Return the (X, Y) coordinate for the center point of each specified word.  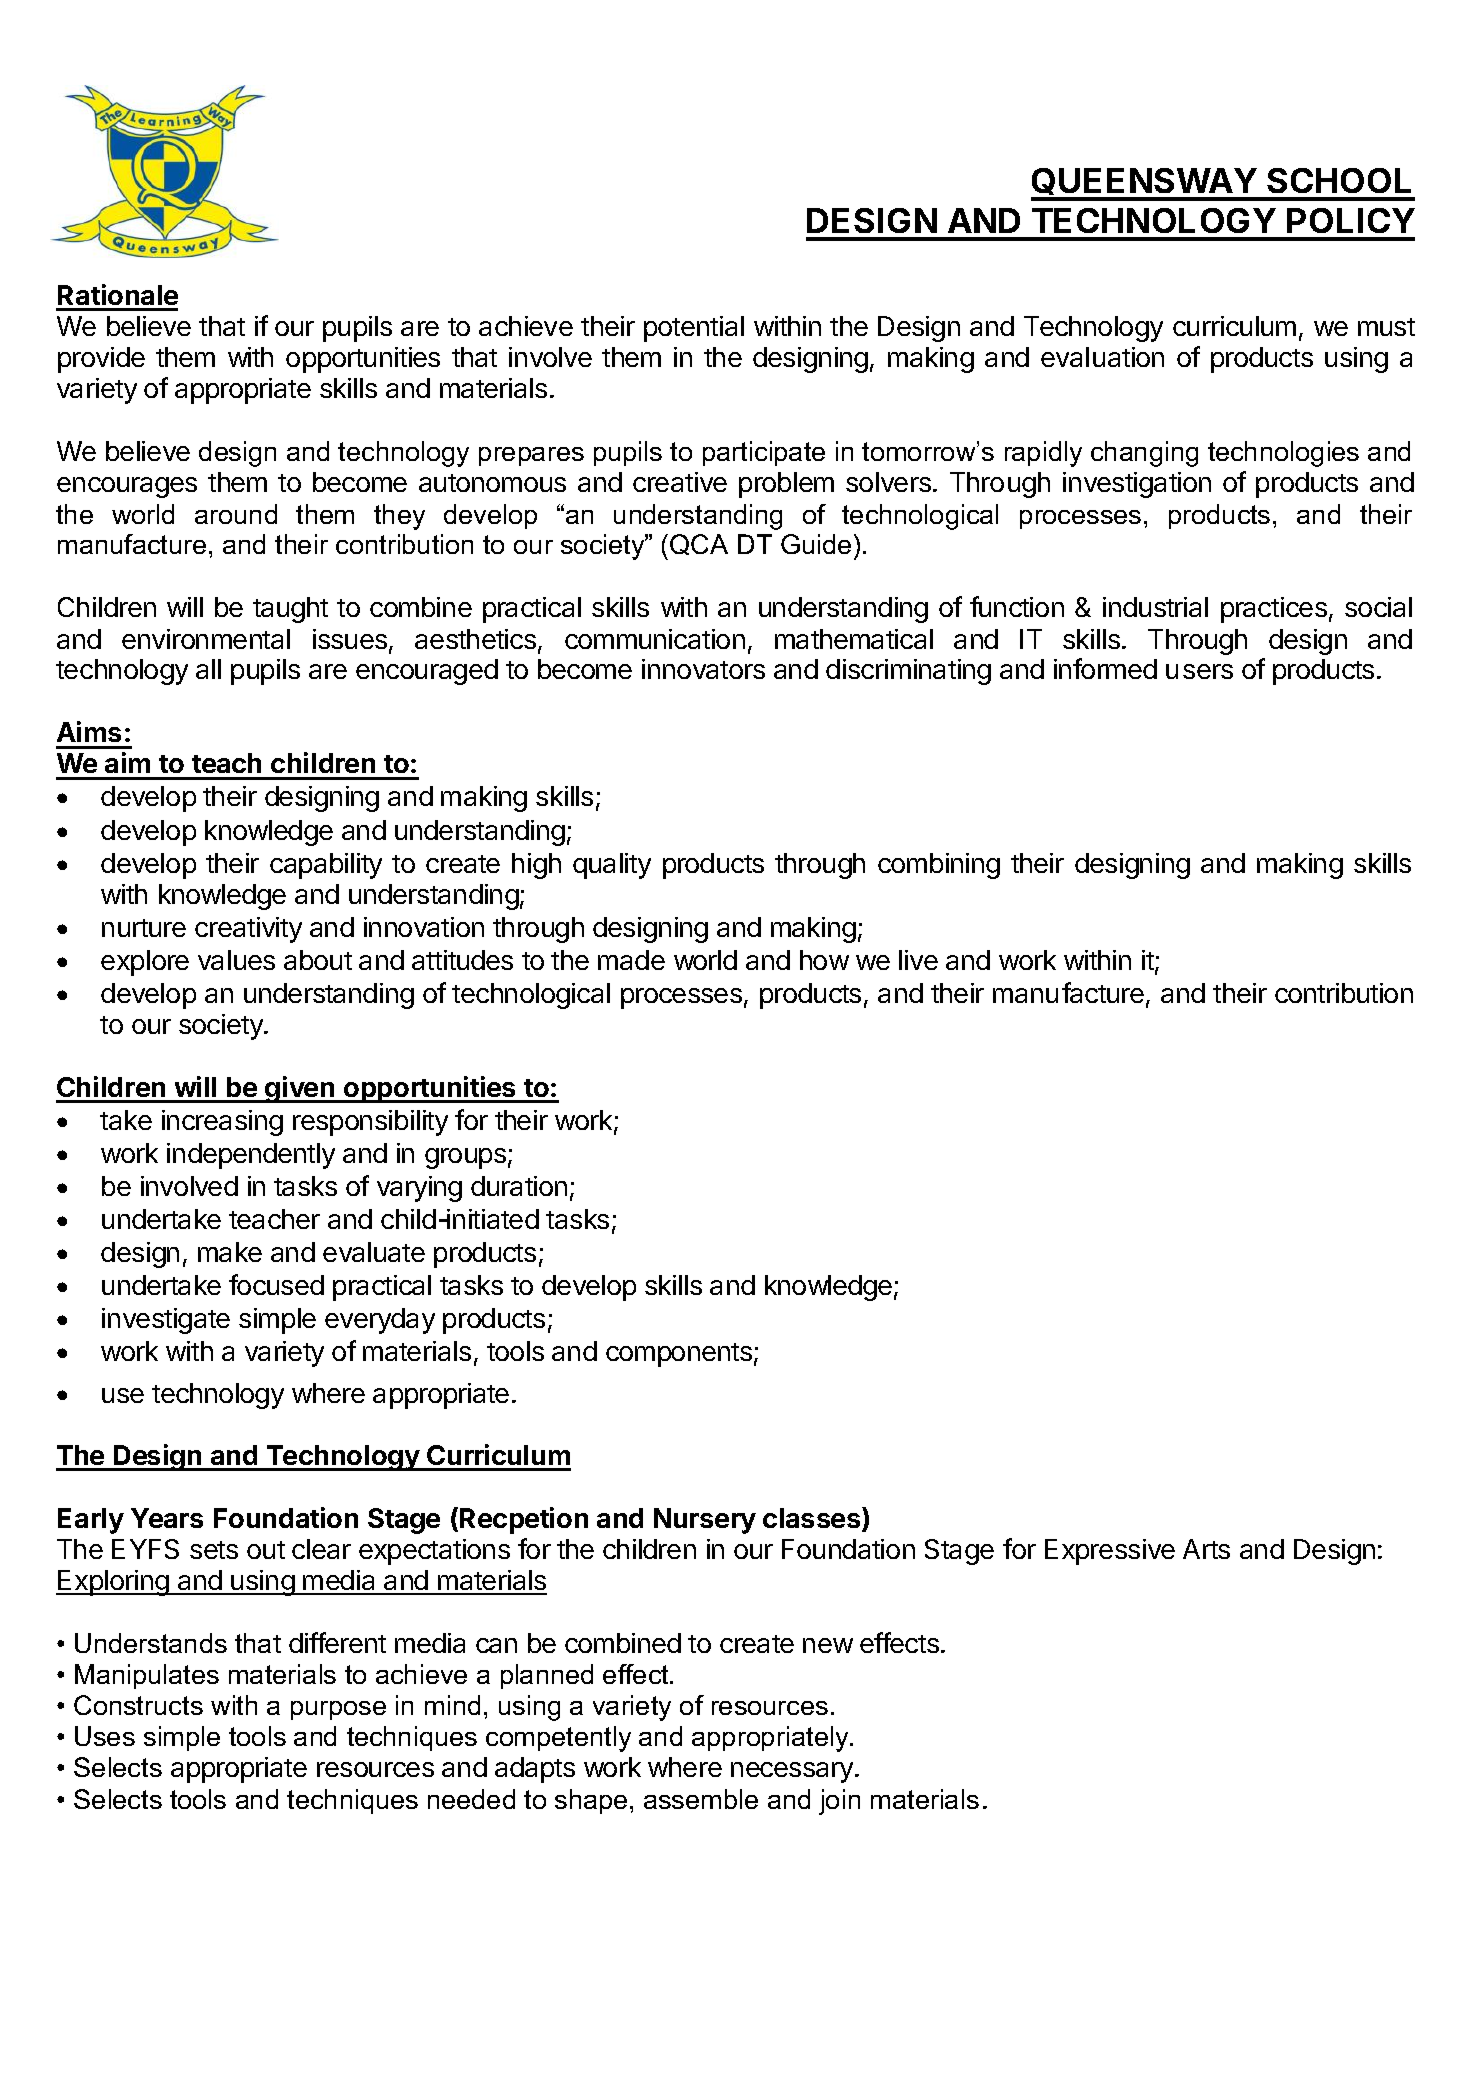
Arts (1206, 1549)
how (824, 960)
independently (251, 1156)
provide (101, 360)
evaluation (1102, 357)
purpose (338, 1710)
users (1199, 671)
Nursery (705, 1521)
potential (694, 329)
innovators (703, 669)
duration (519, 1186)
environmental (206, 639)
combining (939, 866)
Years (167, 1518)
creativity (248, 930)
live (918, 960)
